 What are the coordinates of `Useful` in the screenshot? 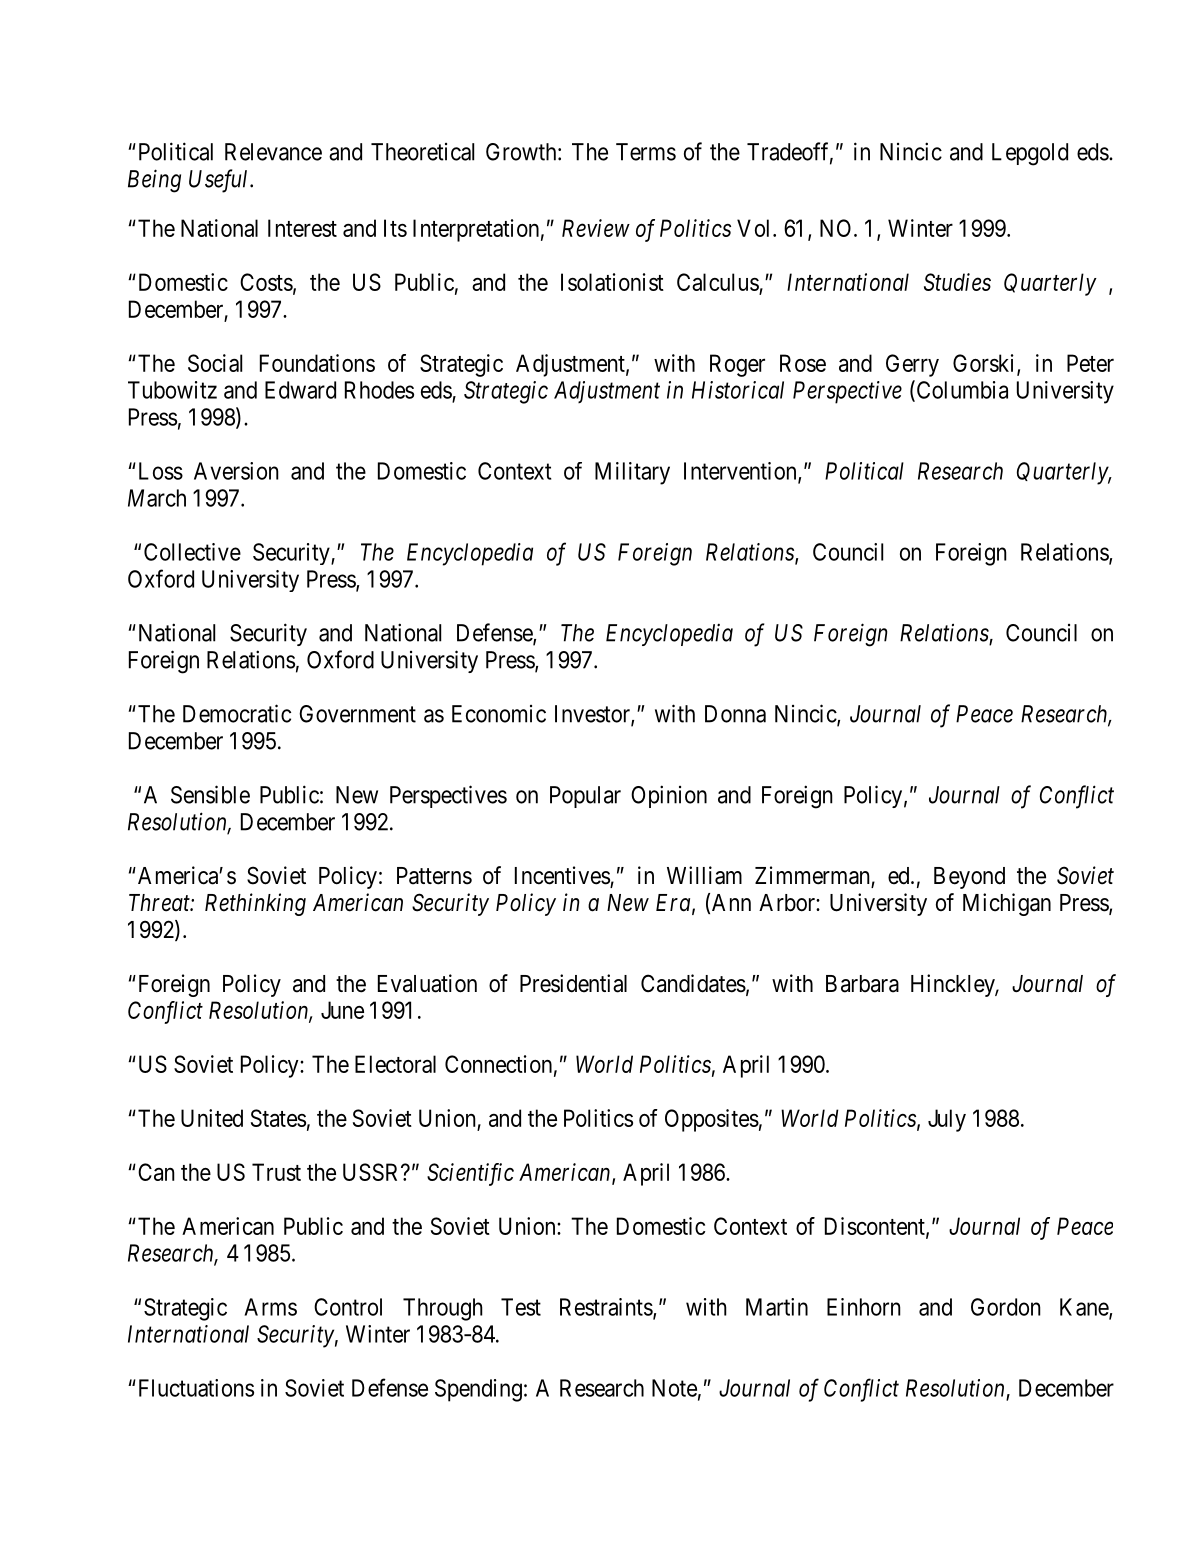 It's located at (220, 181).
